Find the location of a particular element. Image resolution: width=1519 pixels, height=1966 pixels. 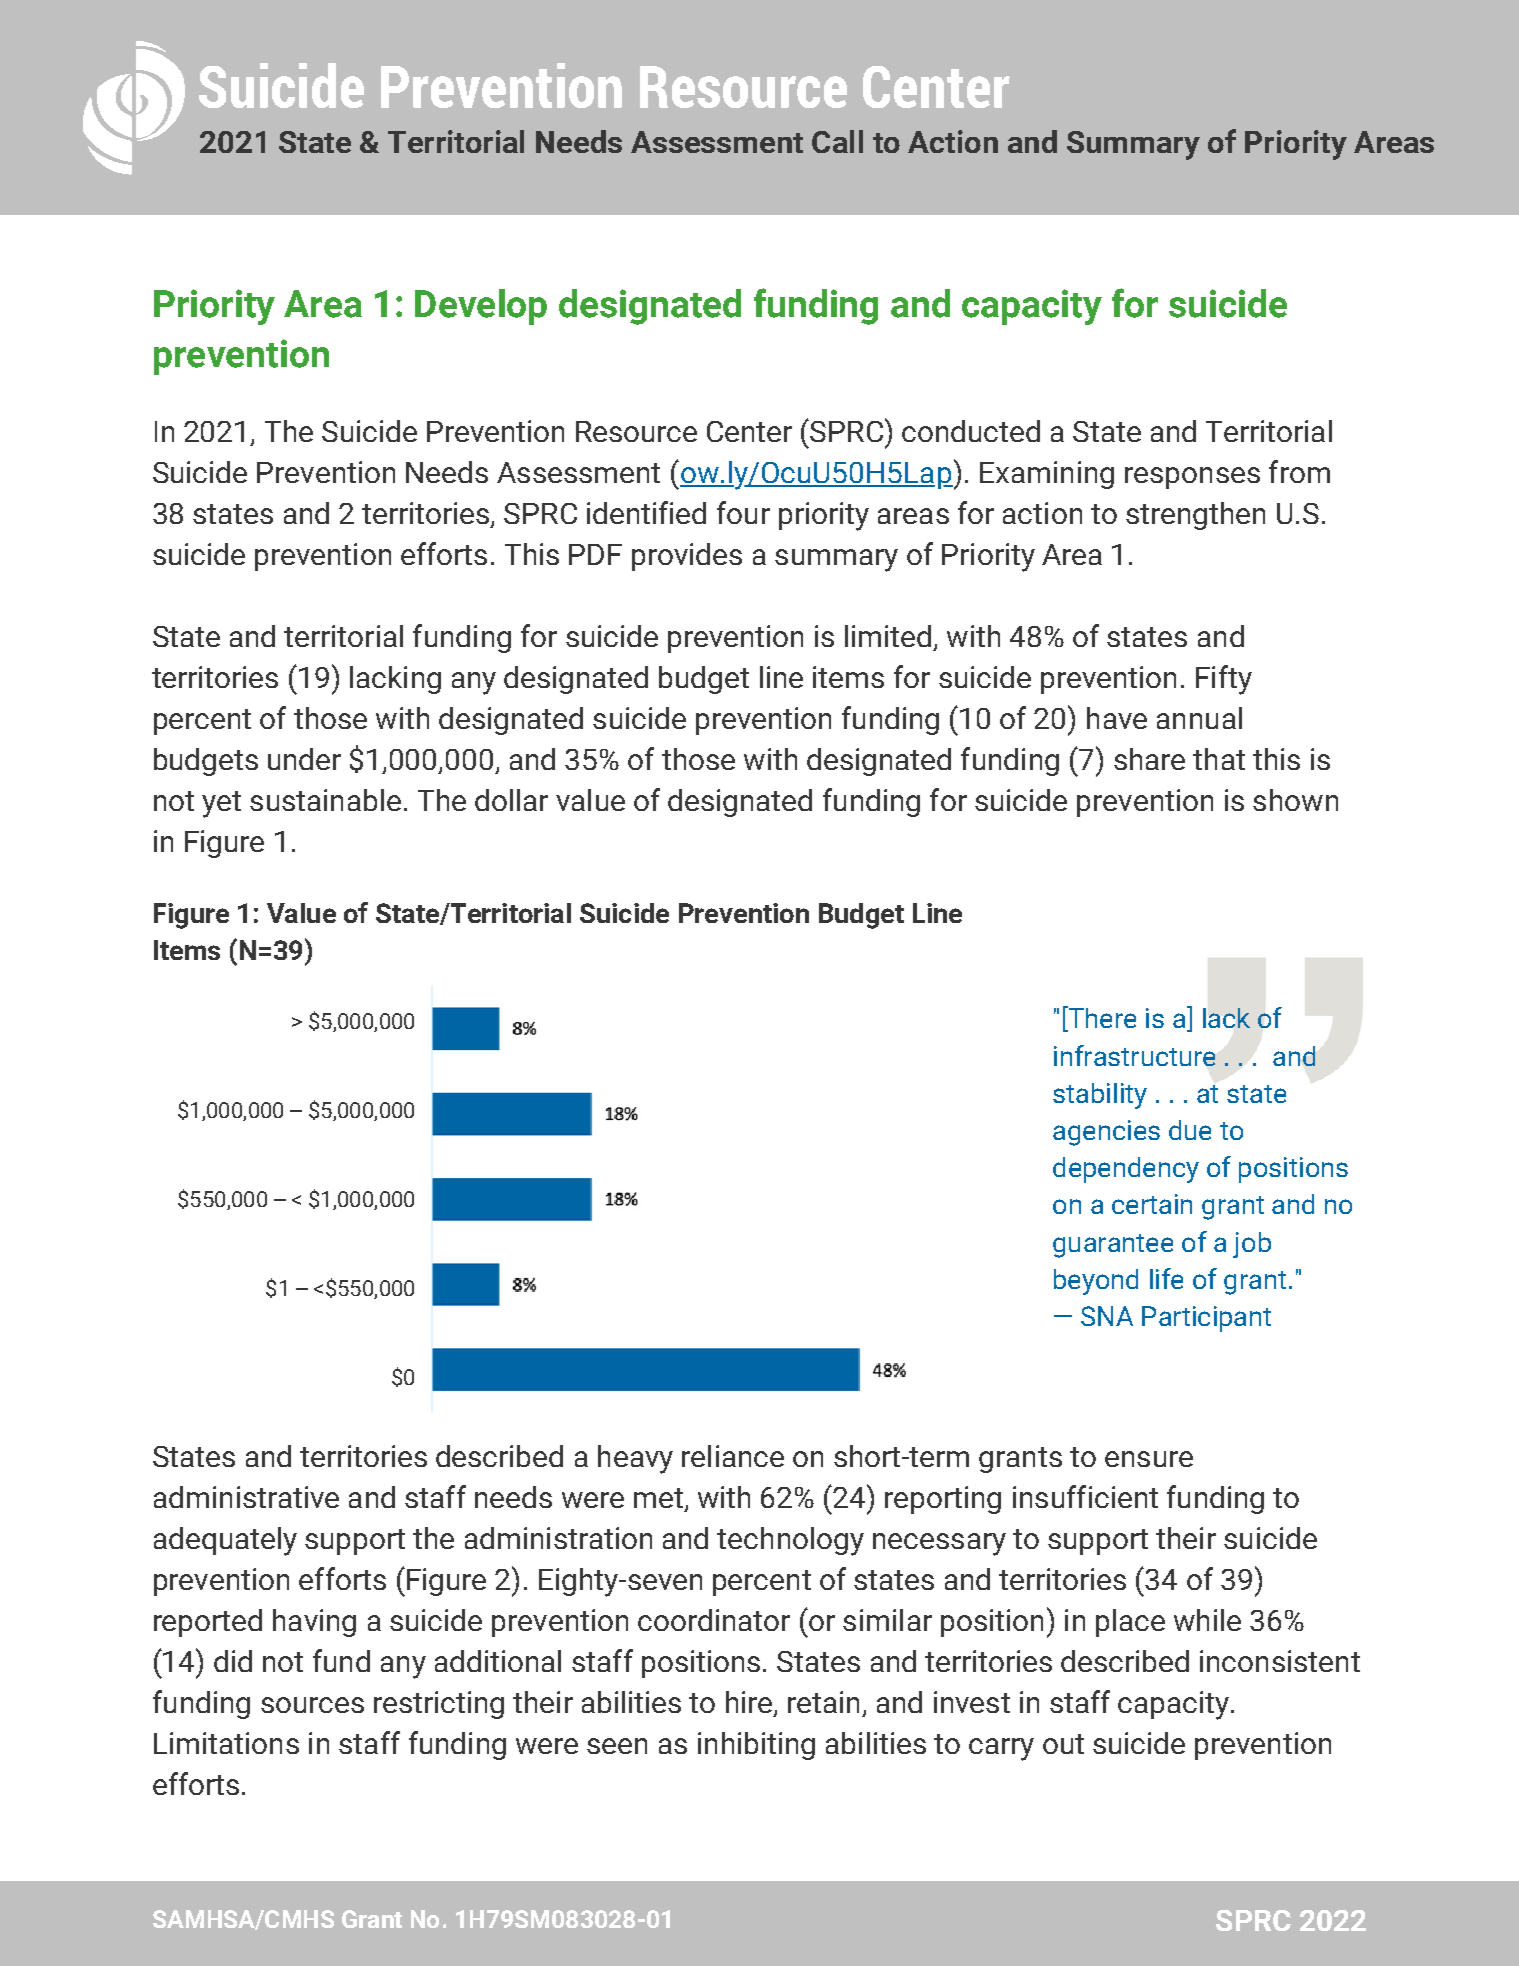

Call is located at coordinates (837, 141).
